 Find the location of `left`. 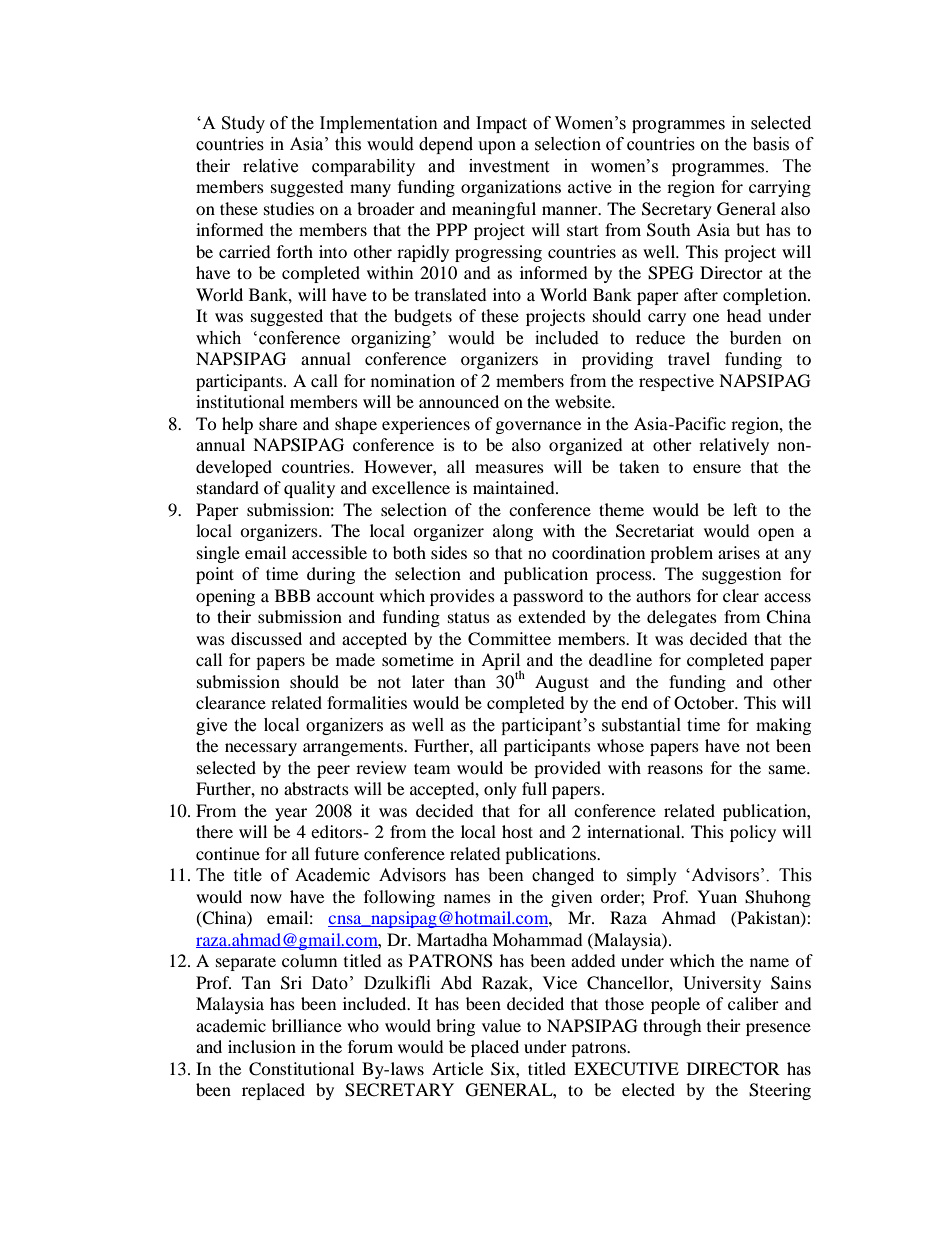

left is located at coordinates (745, 509).
